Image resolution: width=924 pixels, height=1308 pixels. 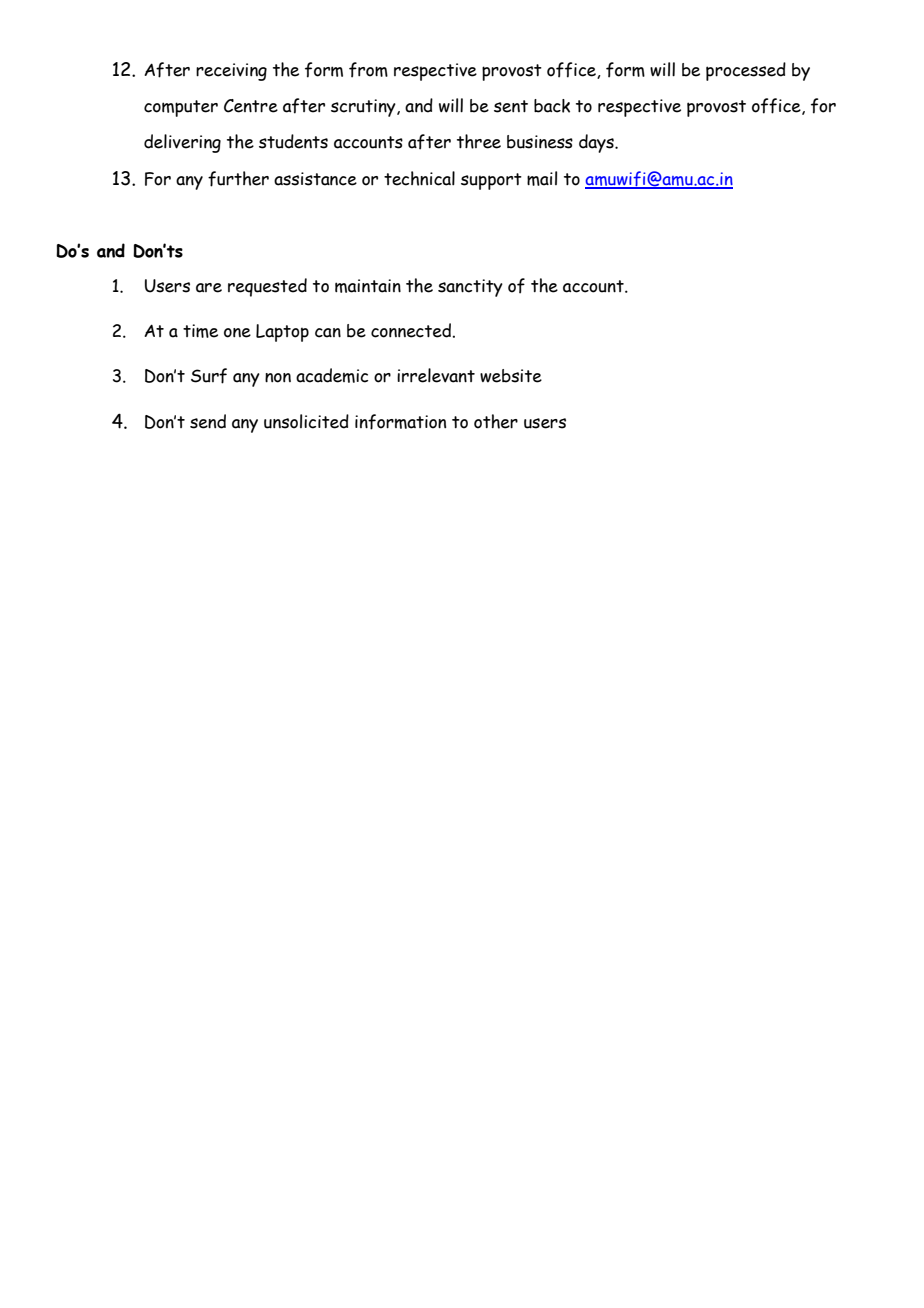 What do you see at coordinates (542, 178) in the page?
I see `mail` at bounding box center [542, 178].
